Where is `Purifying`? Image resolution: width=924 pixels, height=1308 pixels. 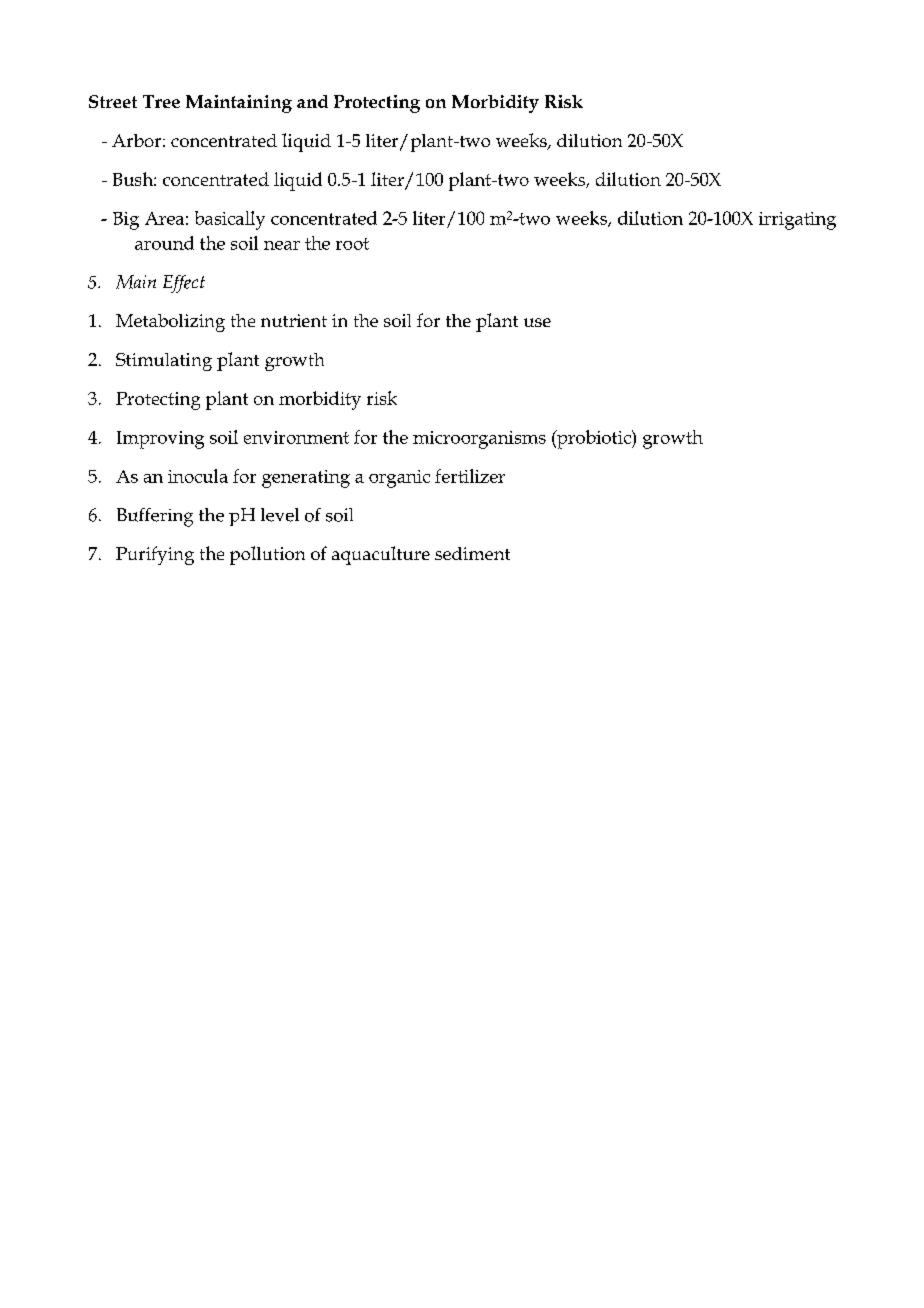
Purifying is located at coordinates (155, 555).
